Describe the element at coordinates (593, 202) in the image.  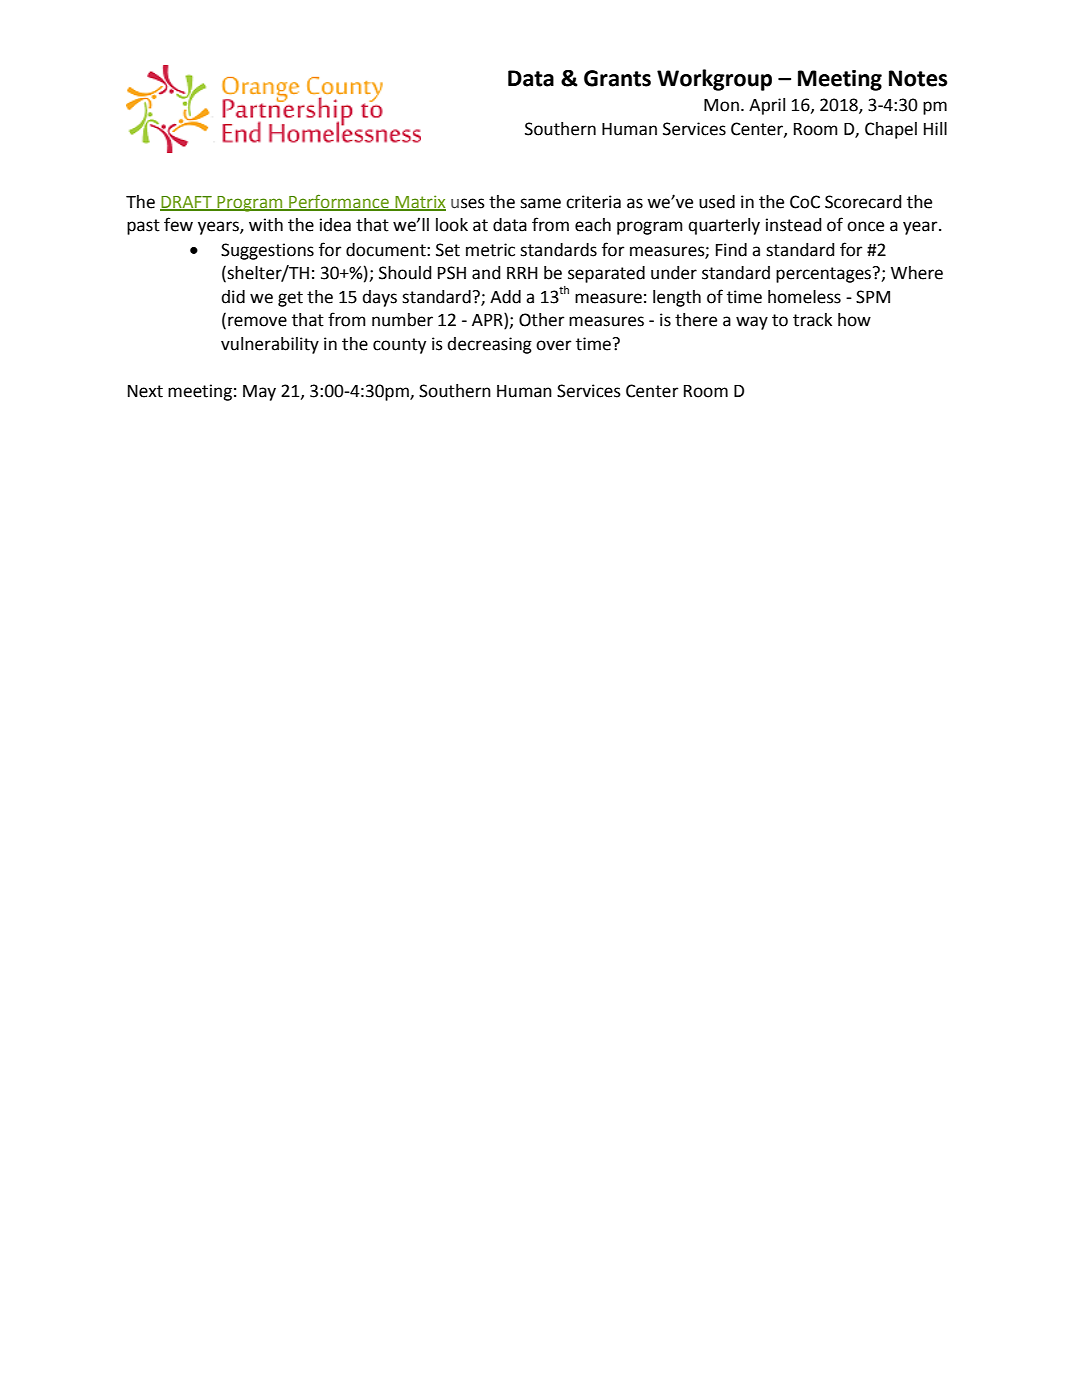
I see `criteria` at that location.
